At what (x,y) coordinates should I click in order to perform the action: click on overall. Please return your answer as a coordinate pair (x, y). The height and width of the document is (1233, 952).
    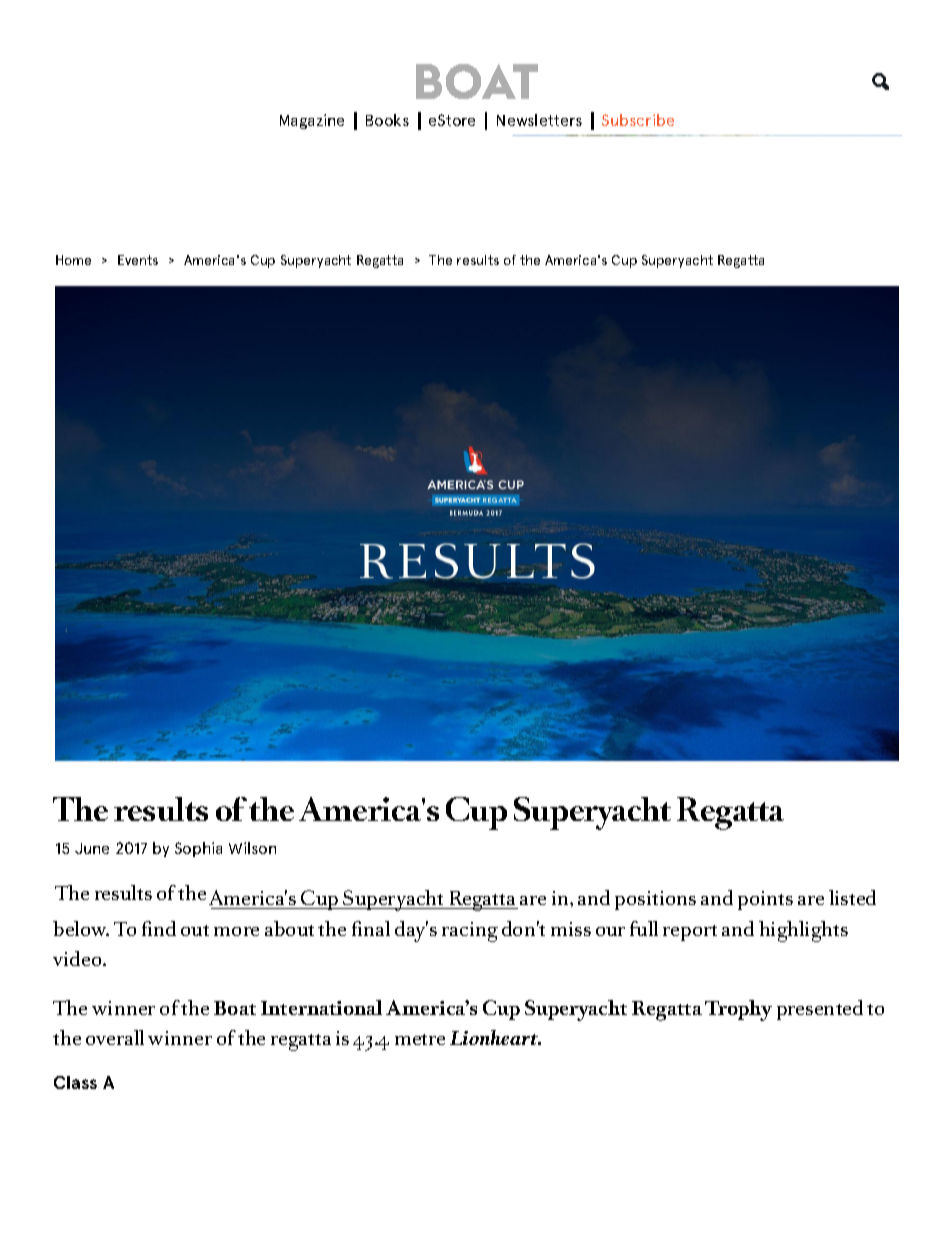
    Looking at the image, I should click on (115, 1037).
